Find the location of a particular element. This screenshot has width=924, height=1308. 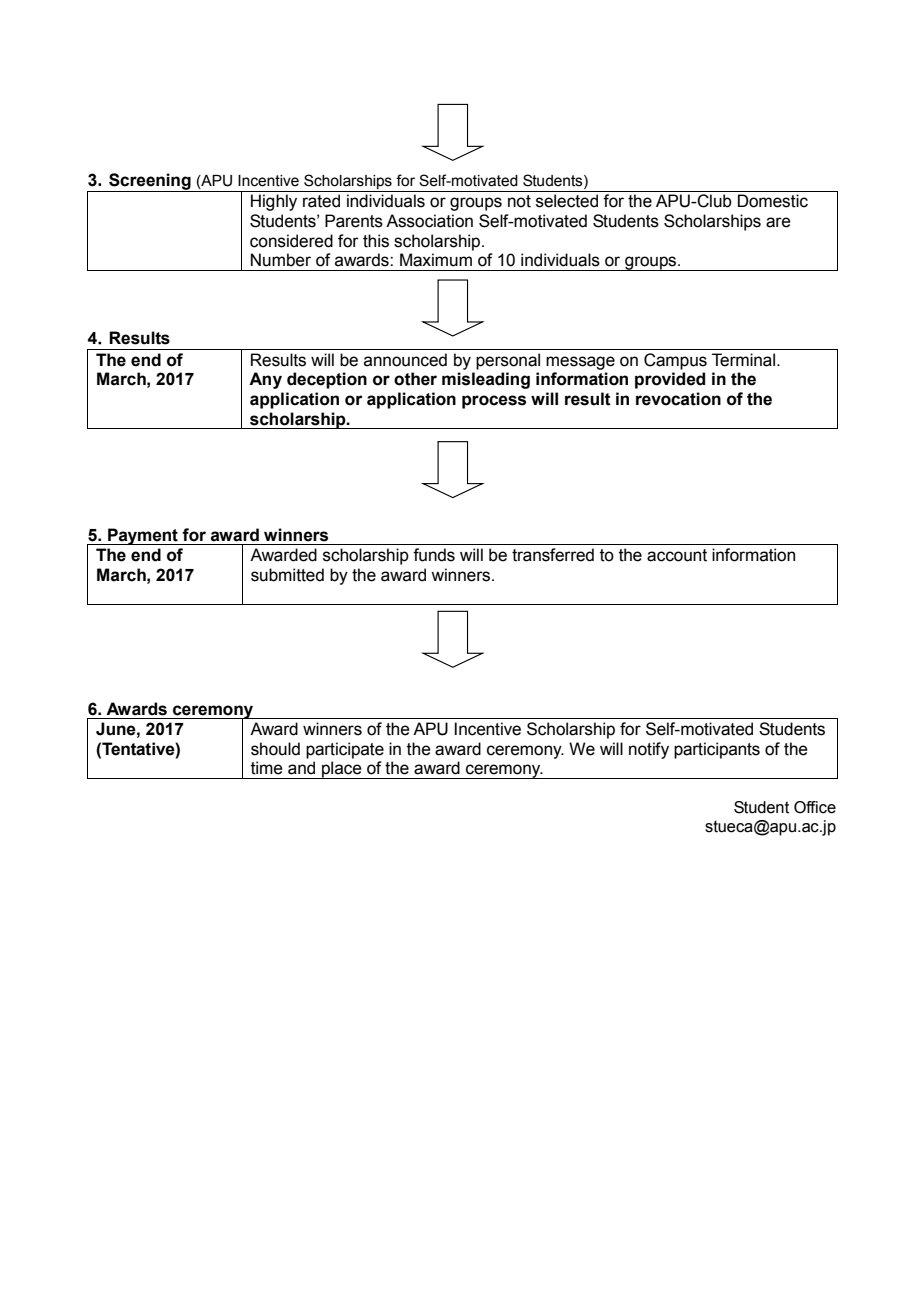

time is located at coordinates (267, 768).
